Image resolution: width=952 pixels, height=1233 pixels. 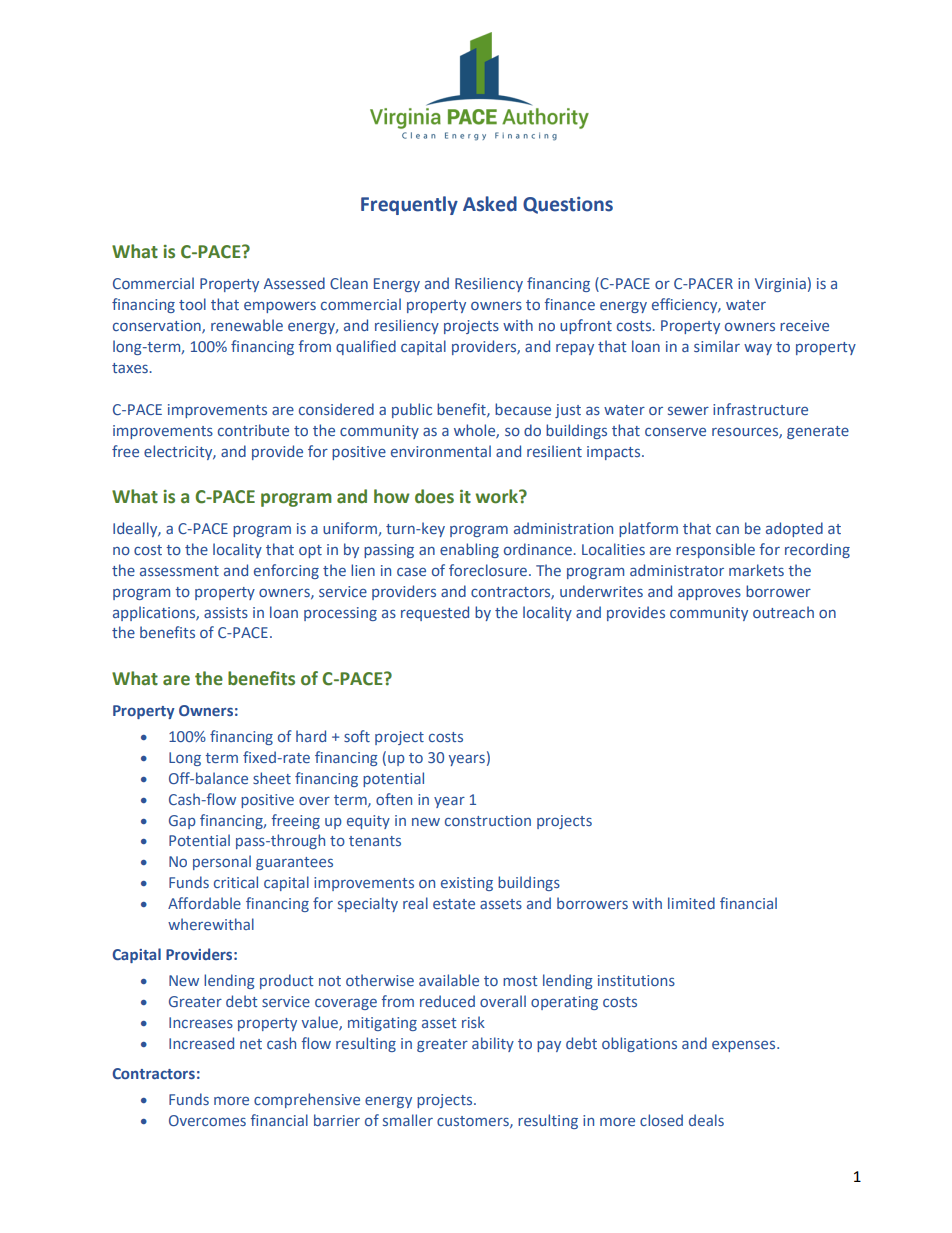 I want to click on tool, so click(x=192, y=304).
